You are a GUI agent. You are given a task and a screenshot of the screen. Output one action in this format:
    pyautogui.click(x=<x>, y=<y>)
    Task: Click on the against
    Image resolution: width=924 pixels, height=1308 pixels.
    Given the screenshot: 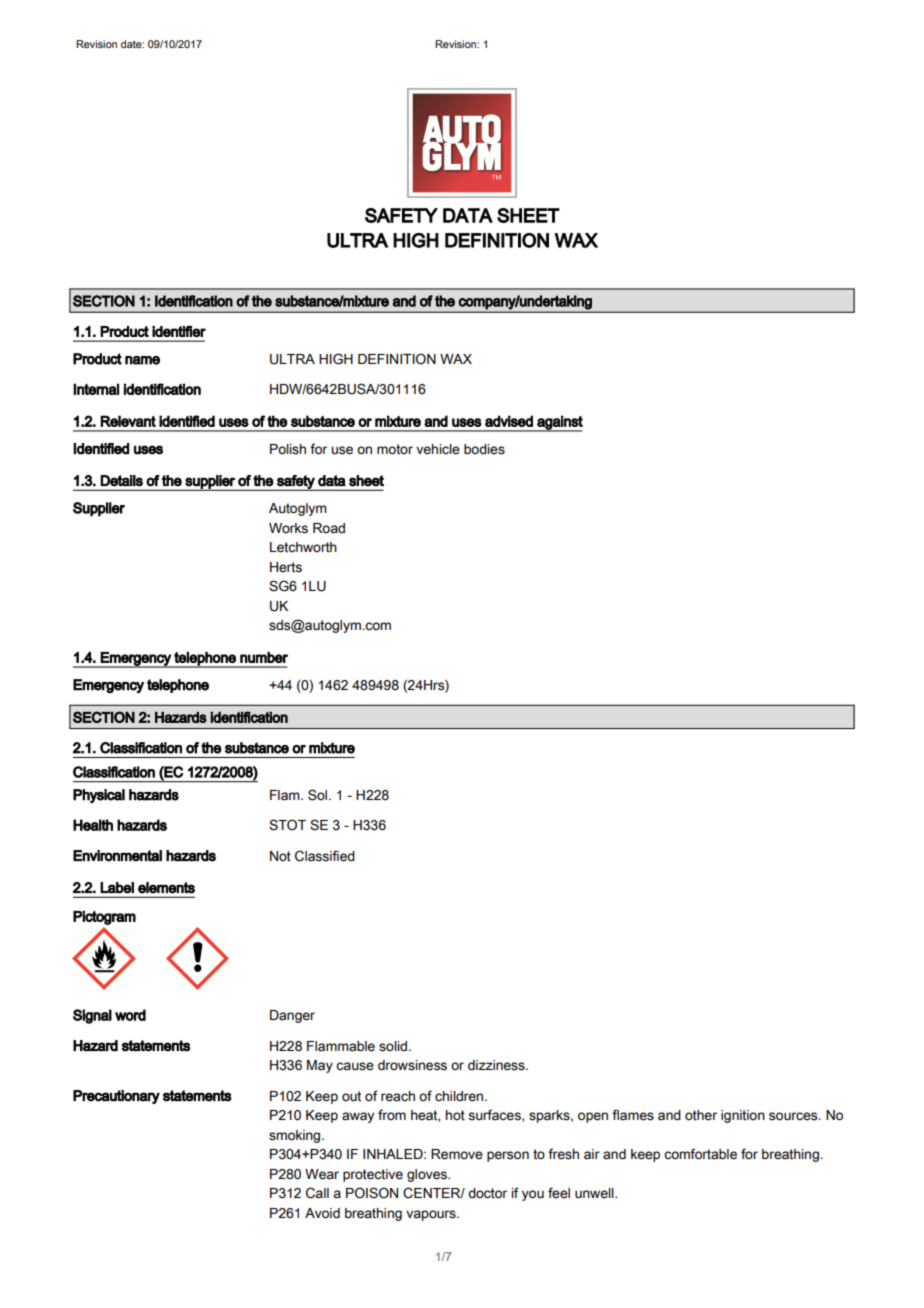 What is the action you would take?
    pyautogui.click(x=559, y=423)
